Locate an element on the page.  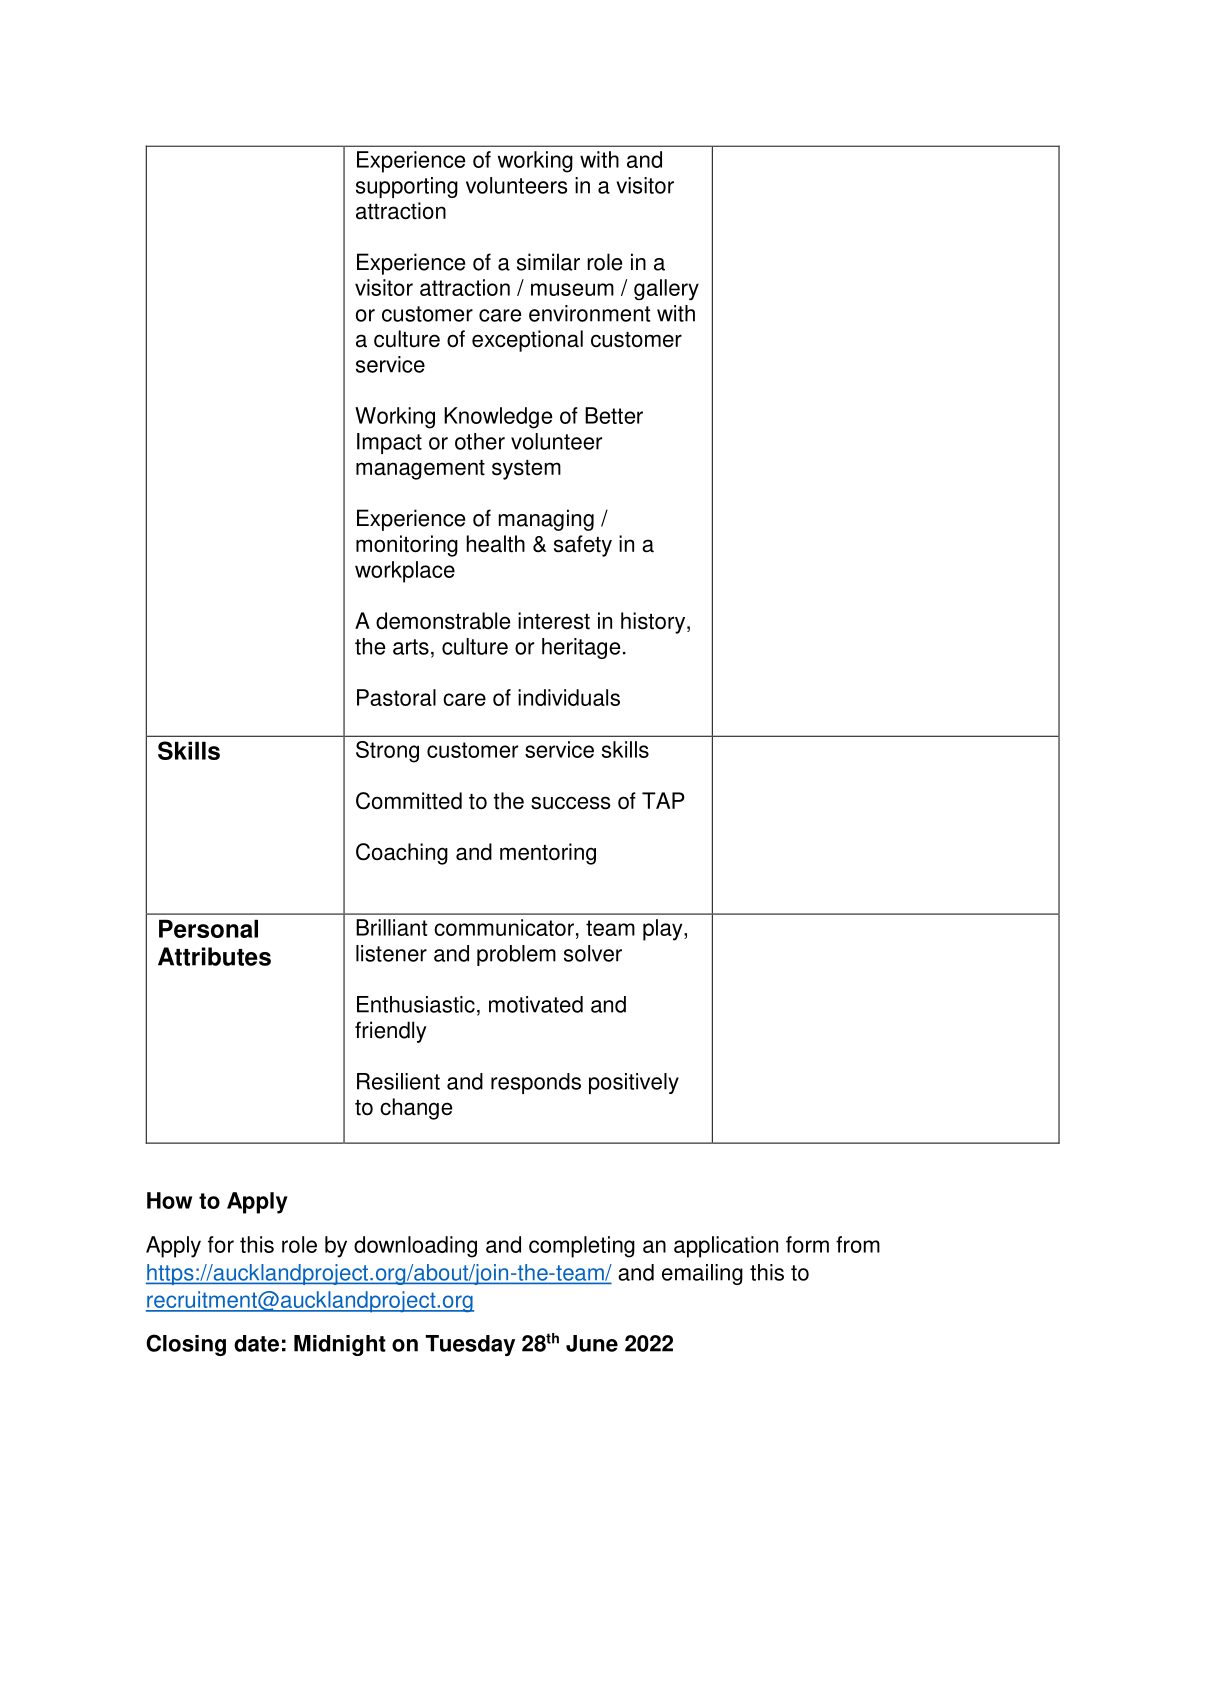
date is located at coordinates (256, 1343).
